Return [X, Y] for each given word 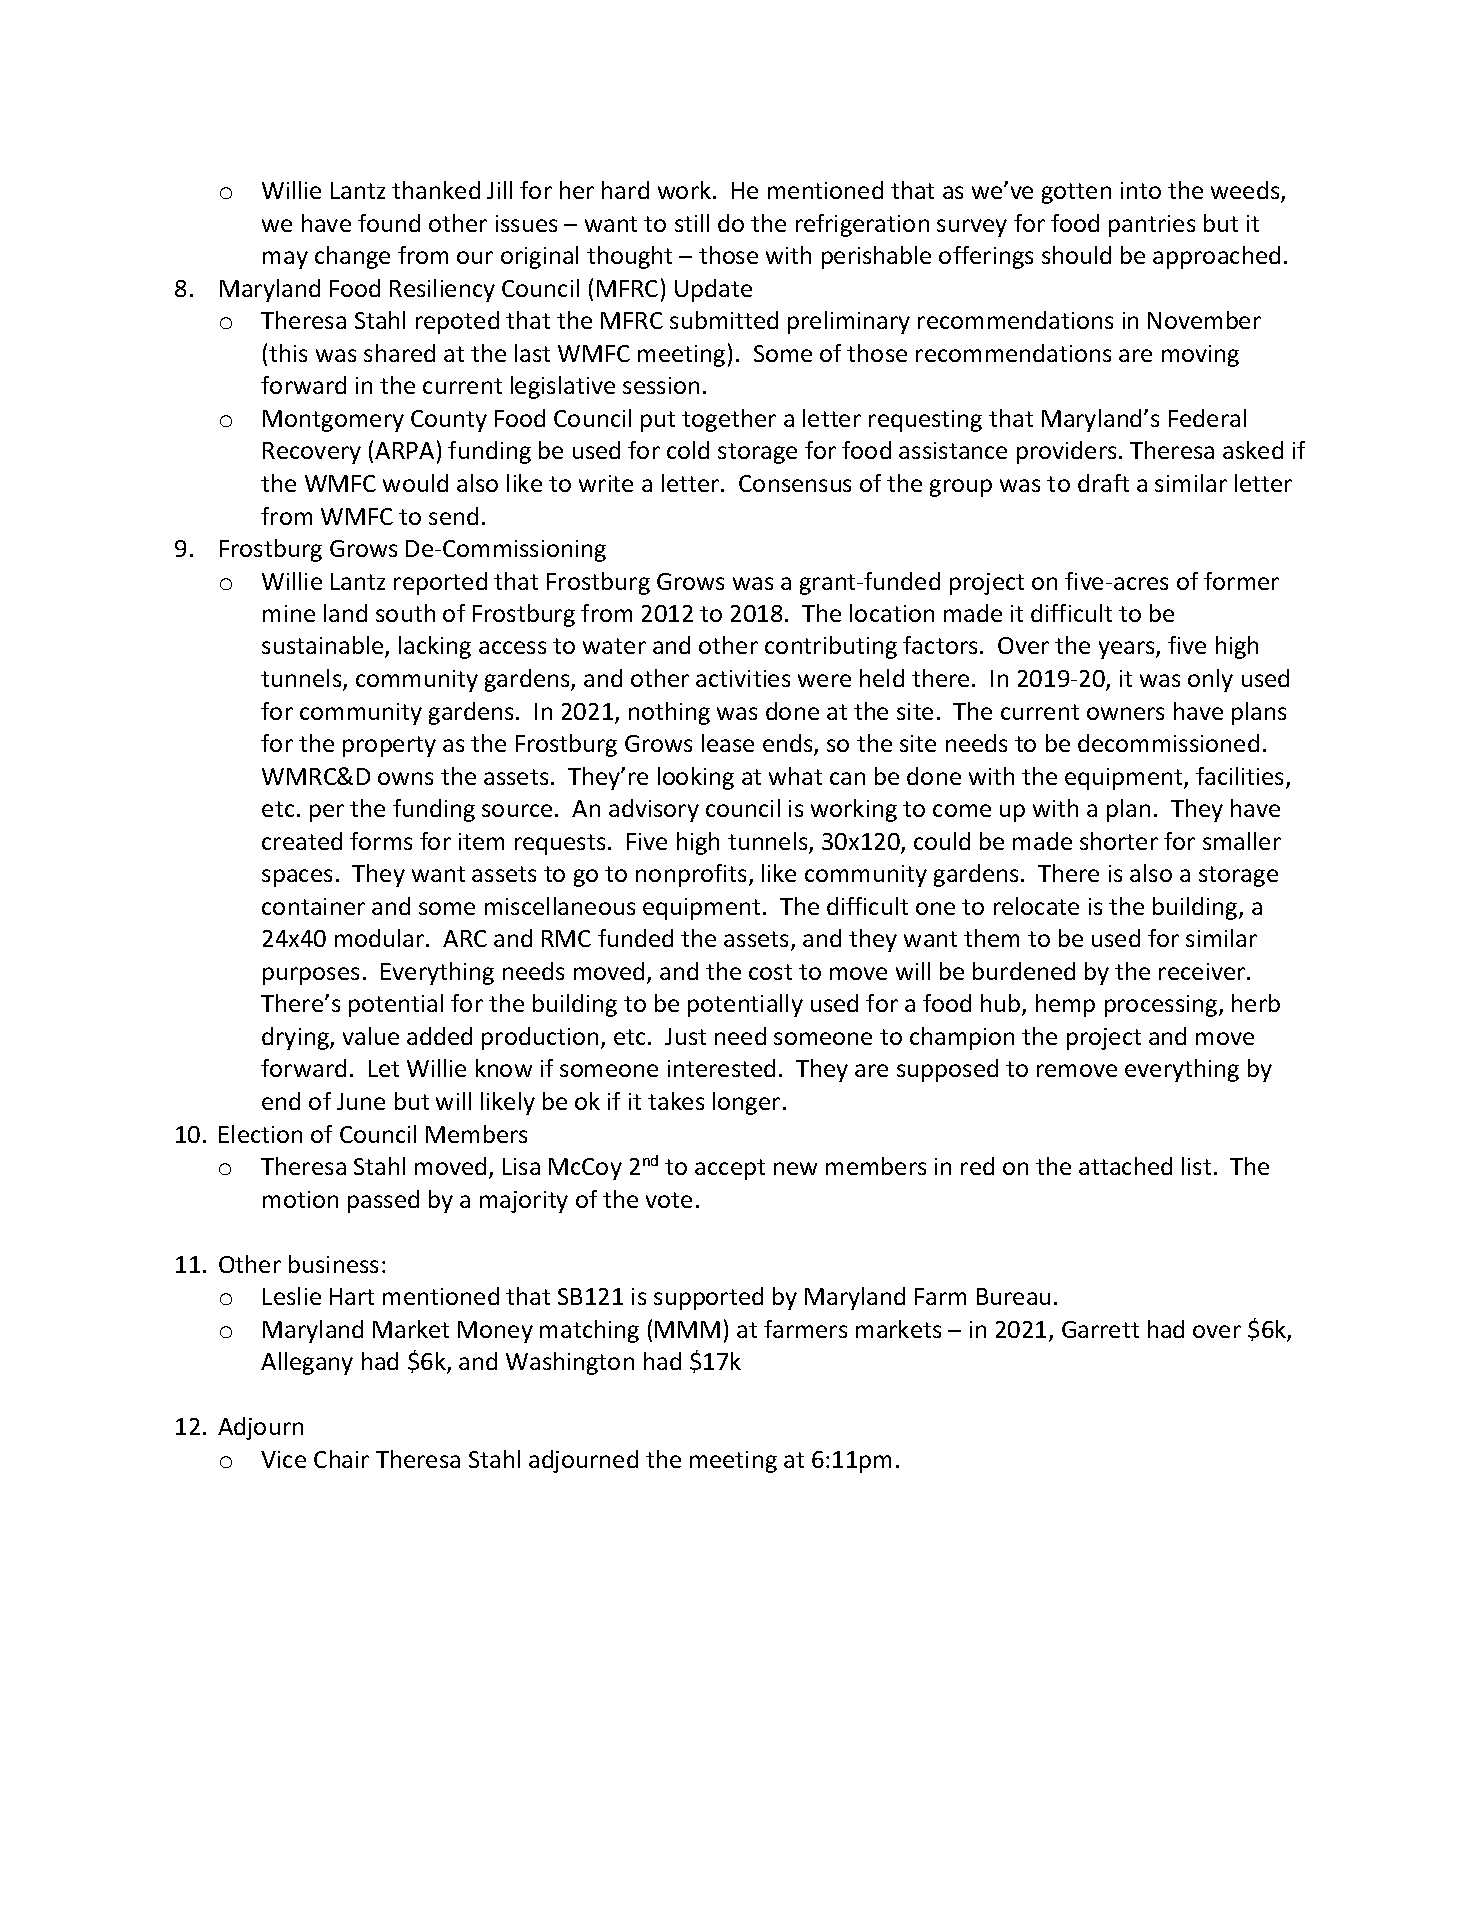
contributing [831, 647]
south [405, 613]
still [692, 223]
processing [1162, 1006]
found [389, 223]
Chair [341, 1459]
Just [685, 1036]
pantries [1152, 226]
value [371, 1036]
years [1128, 650]
